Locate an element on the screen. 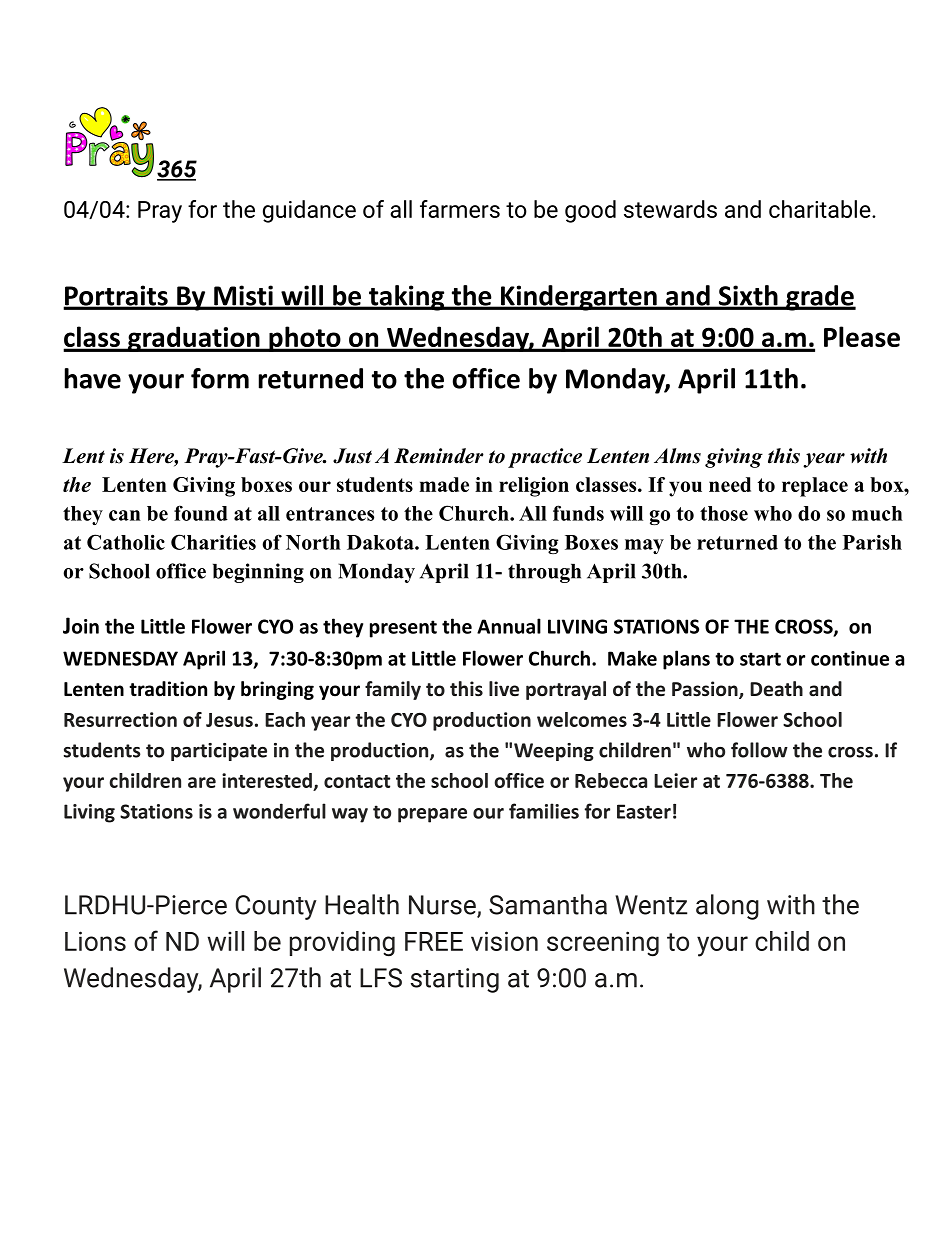 The width and height of the screenshot is (952, 1233). along is located at coordinates (727, 907).
